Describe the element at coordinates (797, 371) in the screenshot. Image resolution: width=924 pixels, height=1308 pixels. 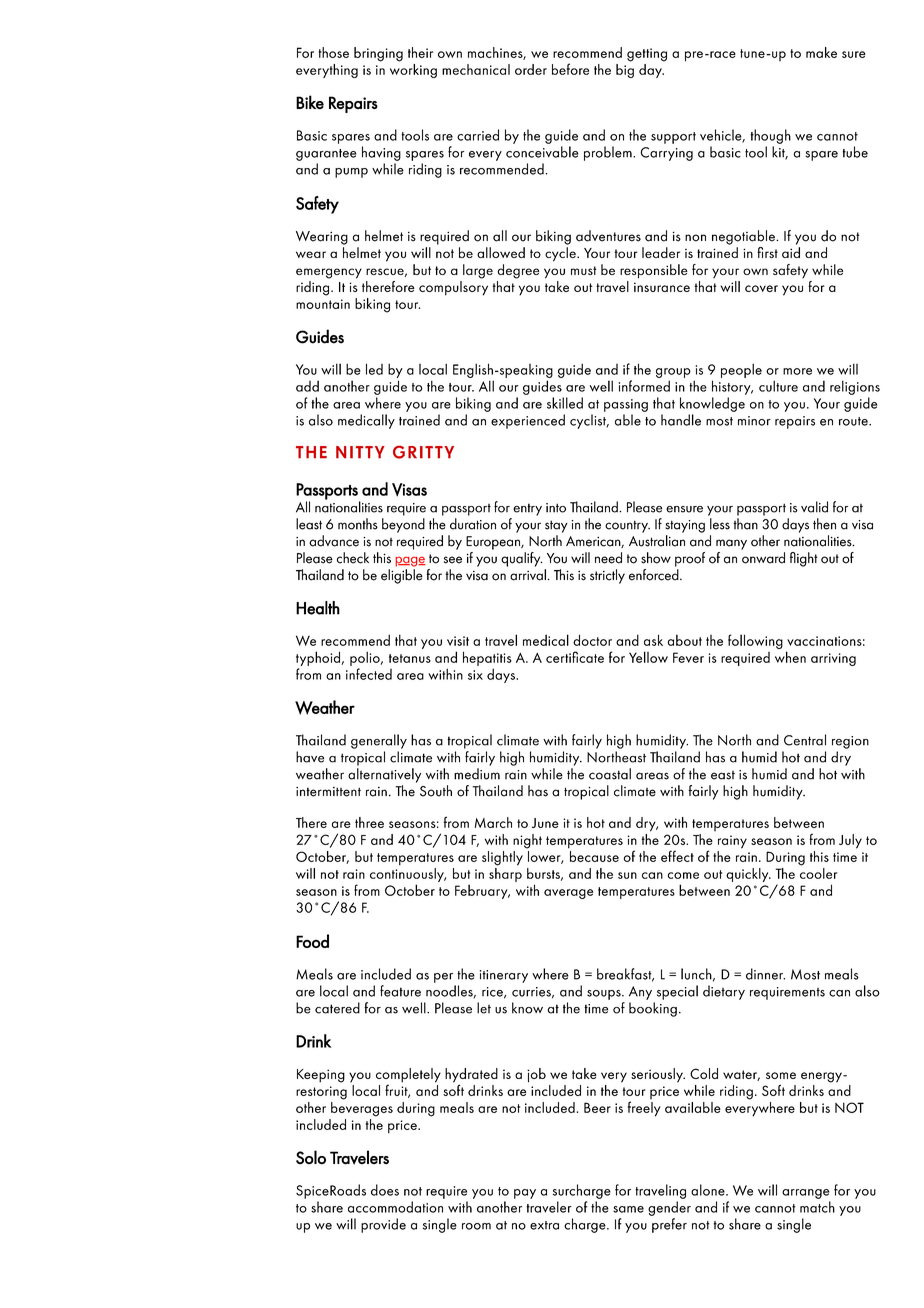
I see `more` at that location.
